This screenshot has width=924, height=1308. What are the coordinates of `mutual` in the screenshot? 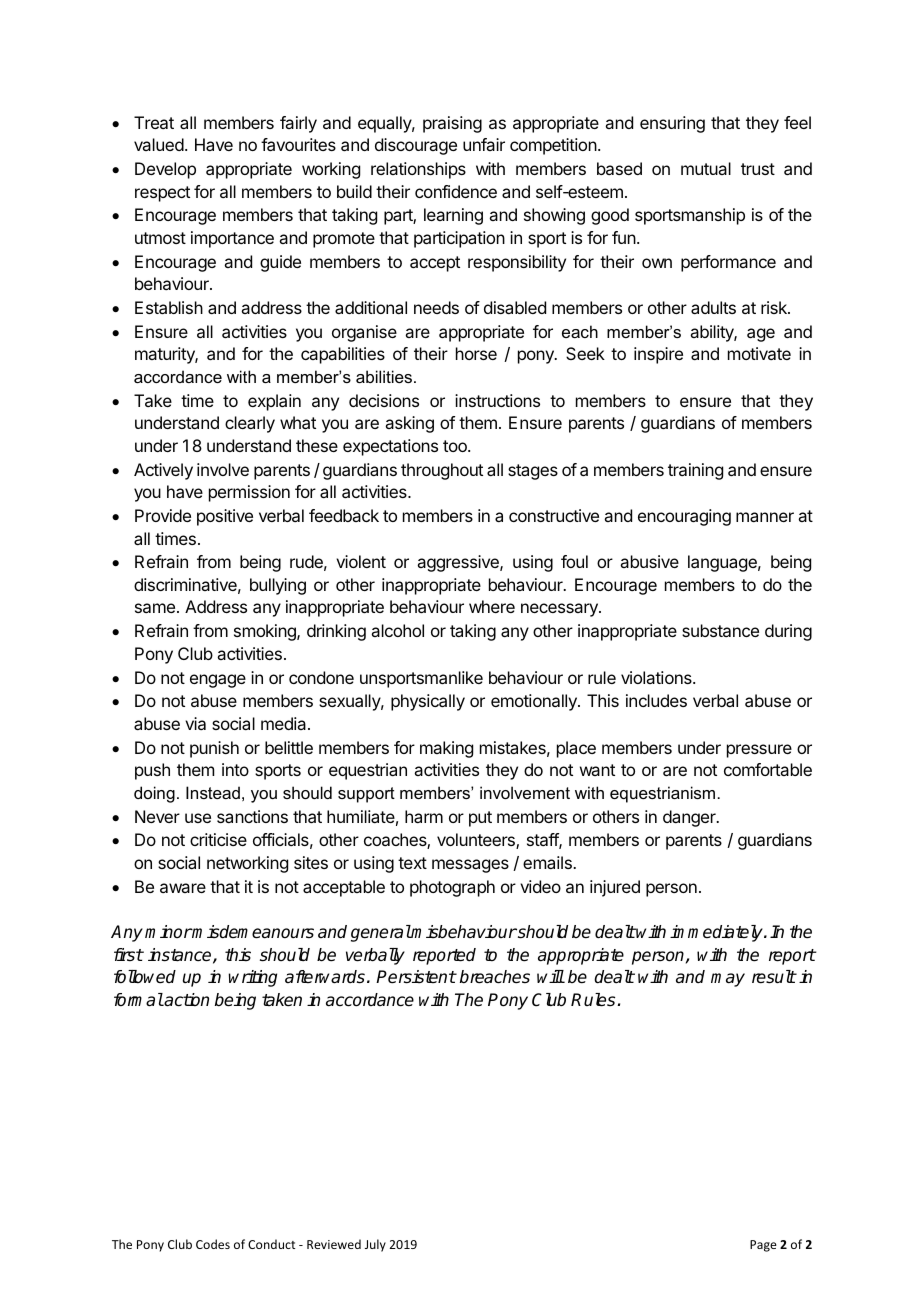 It's located at (706, 168).
